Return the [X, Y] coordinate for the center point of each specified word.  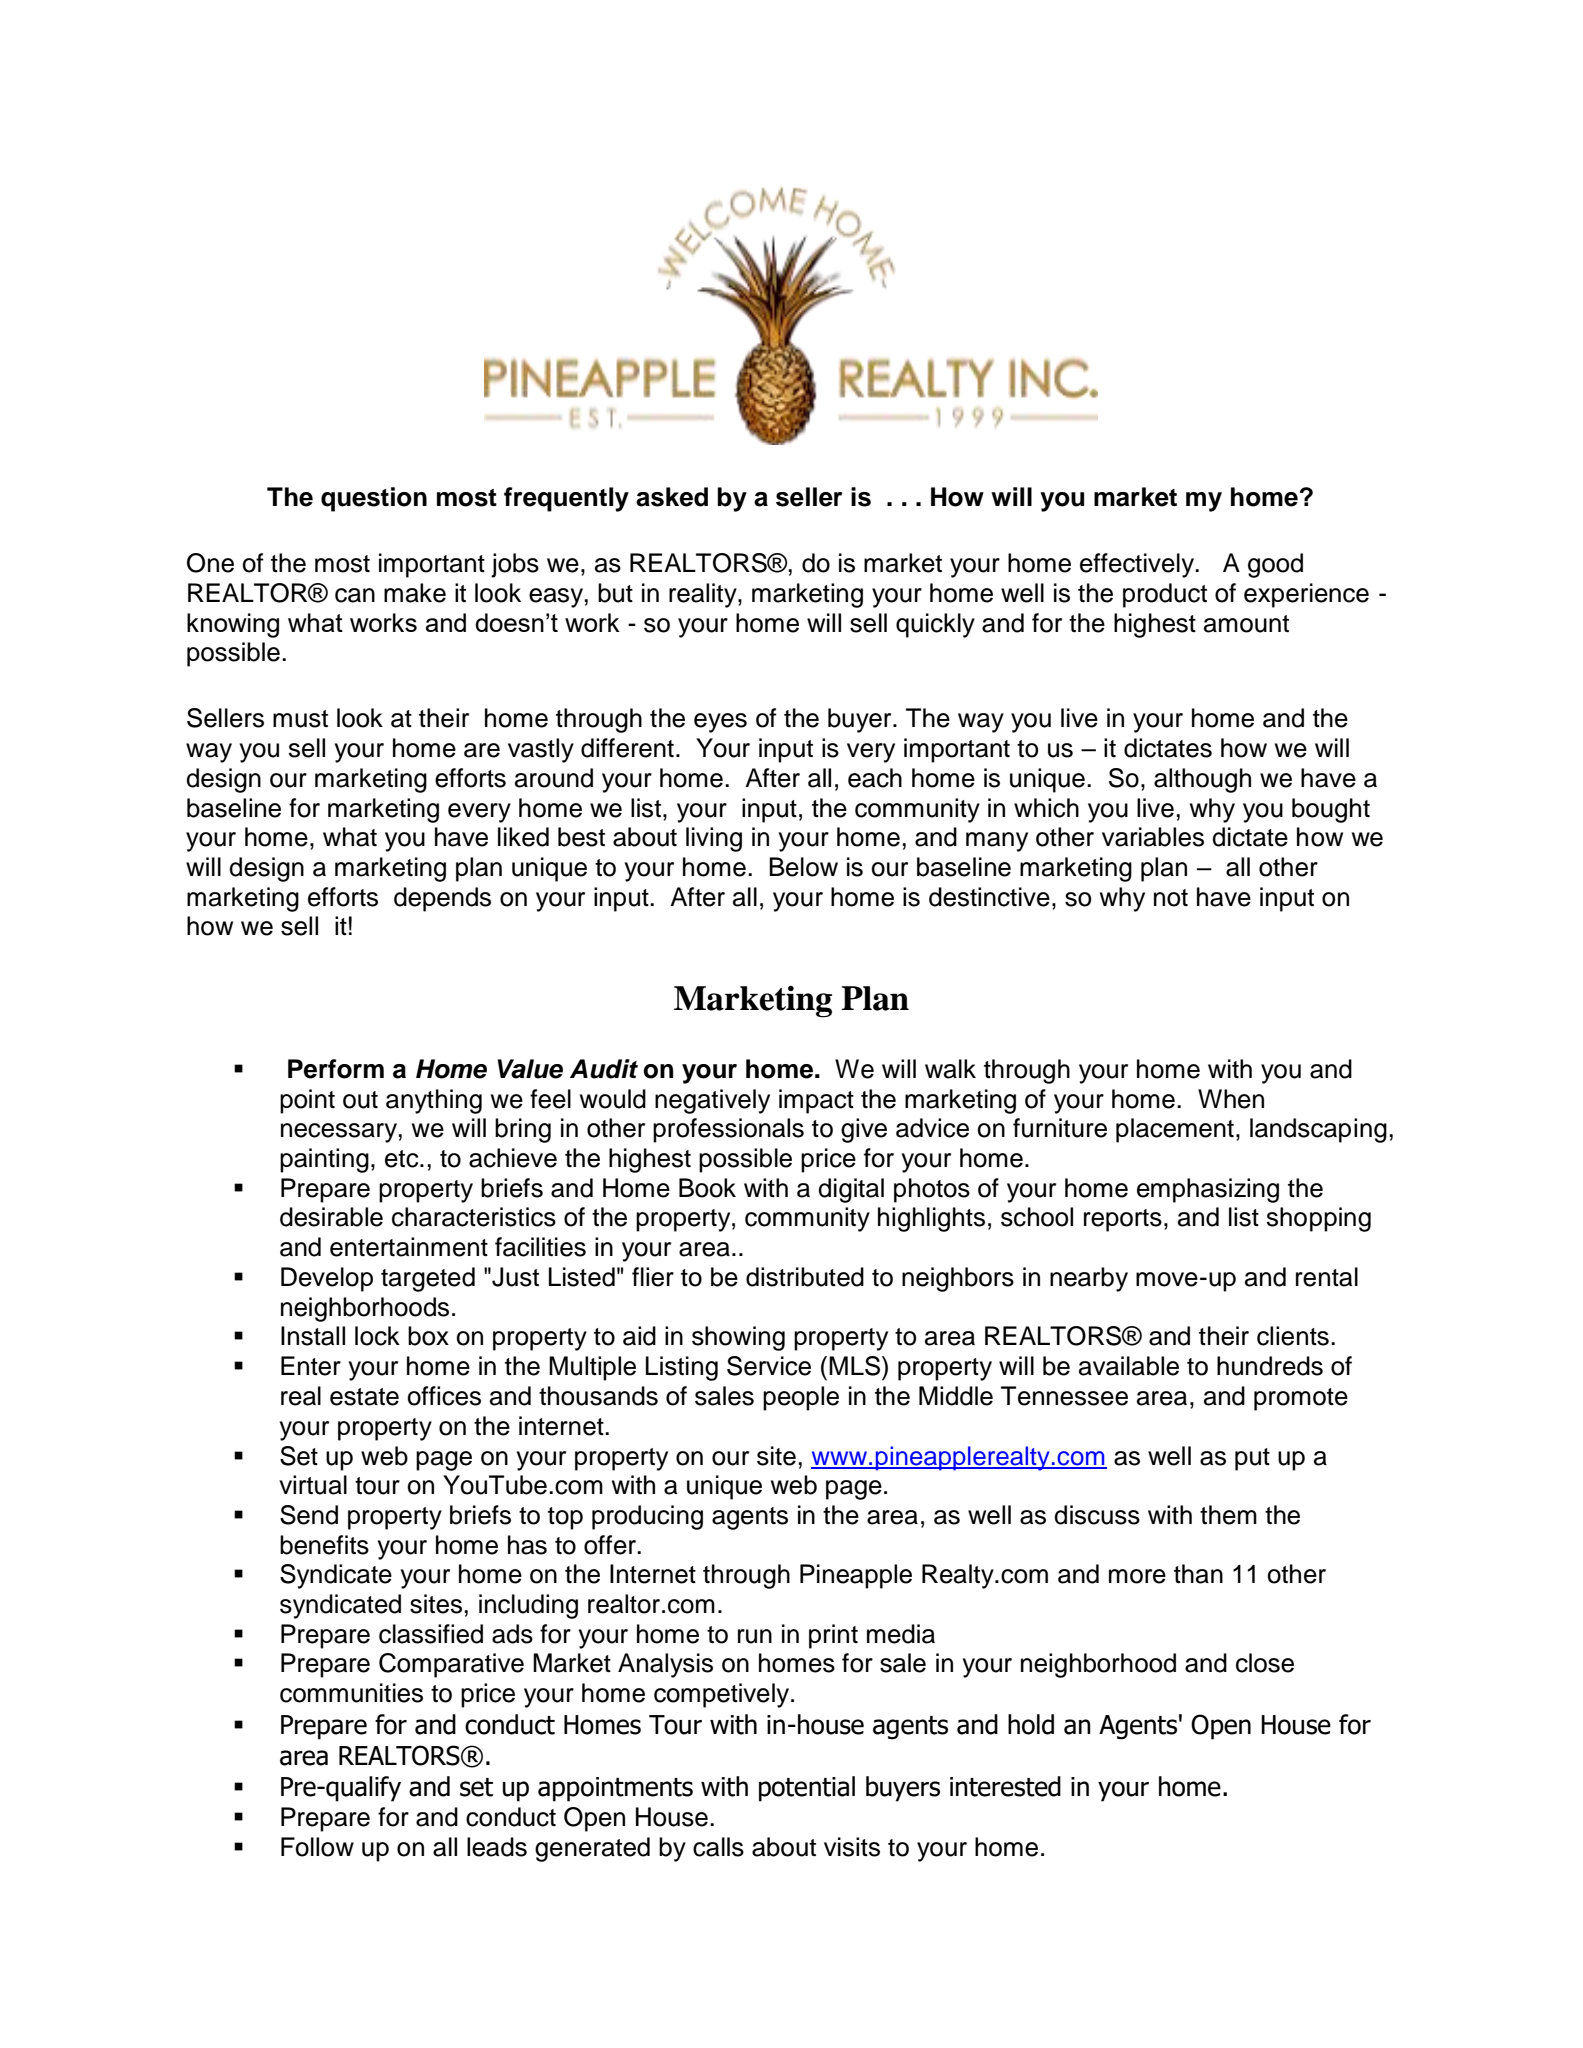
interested [1005, 1786]
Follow [317, 1847]
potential [807, 1789]
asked [672, 497]
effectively [1138, 565]
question [374, 499]
